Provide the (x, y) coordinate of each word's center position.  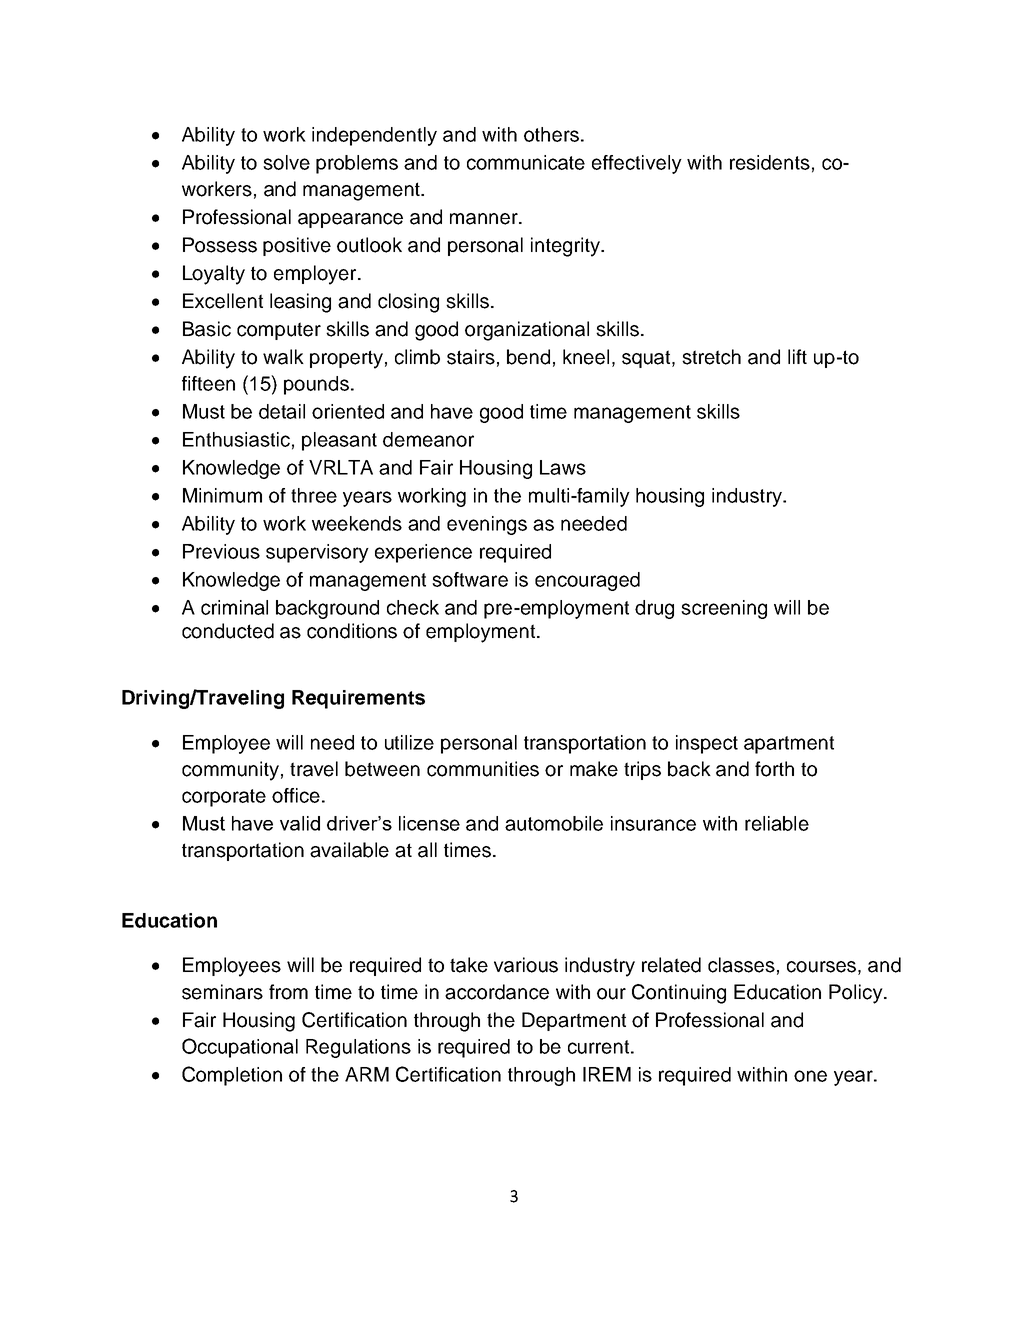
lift (797, 356)
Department (574, 1021)
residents (770, 162)
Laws (563, 467)
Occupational (240, 1048)
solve (286, 162)
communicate (526, 162)
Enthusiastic (236, 439)
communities (483, 769)
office (296, 795)
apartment (789, 745)
